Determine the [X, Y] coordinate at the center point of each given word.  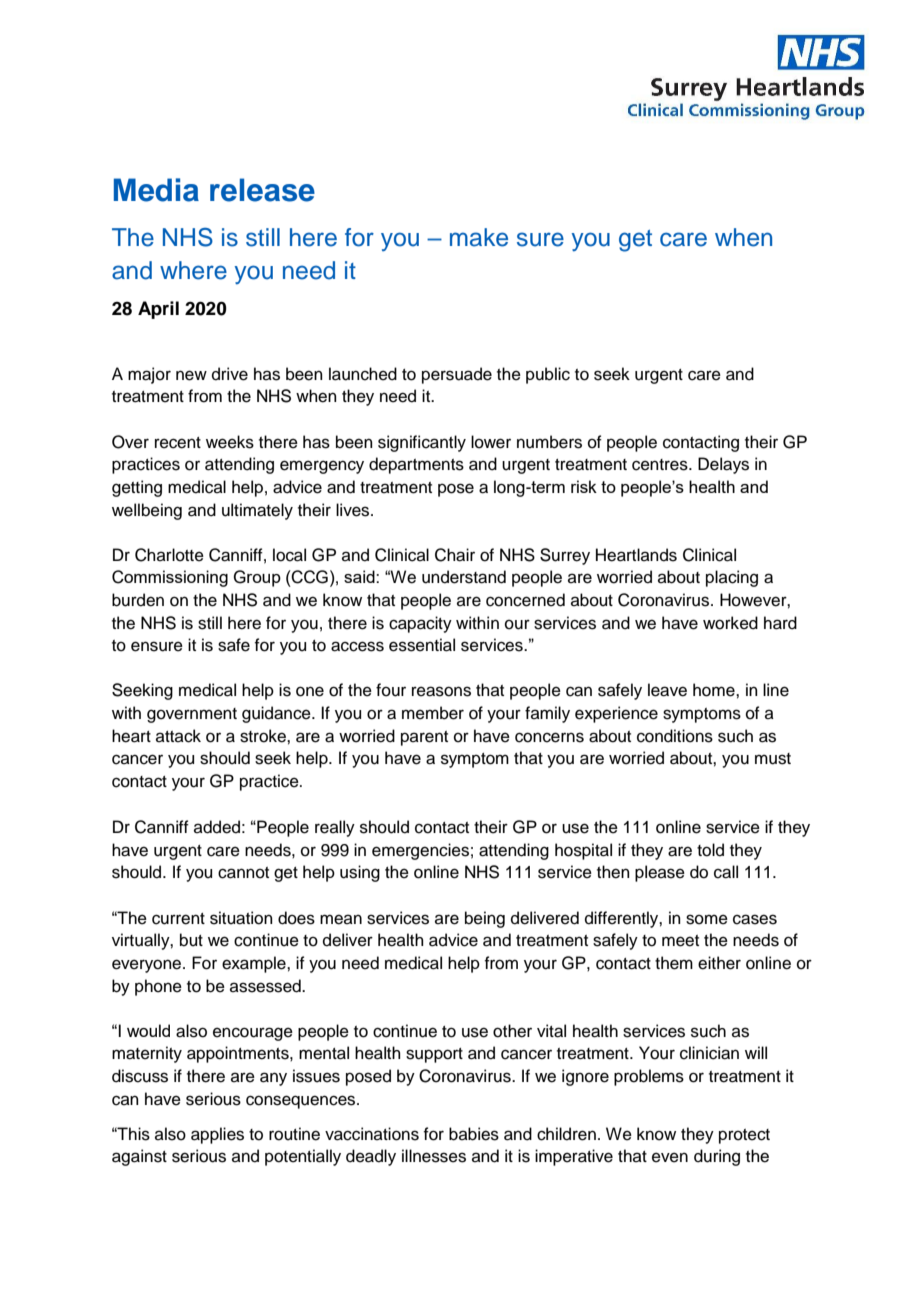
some [707, 919]
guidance [277, 714]
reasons [441, 691]
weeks [230, 442]
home [715, 690]
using [360, 873]
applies [217, 1135]
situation [241, 918]
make [479, 237]
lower [491, 442]
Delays [723, 465]
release [262, 190]
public [548, 375]
